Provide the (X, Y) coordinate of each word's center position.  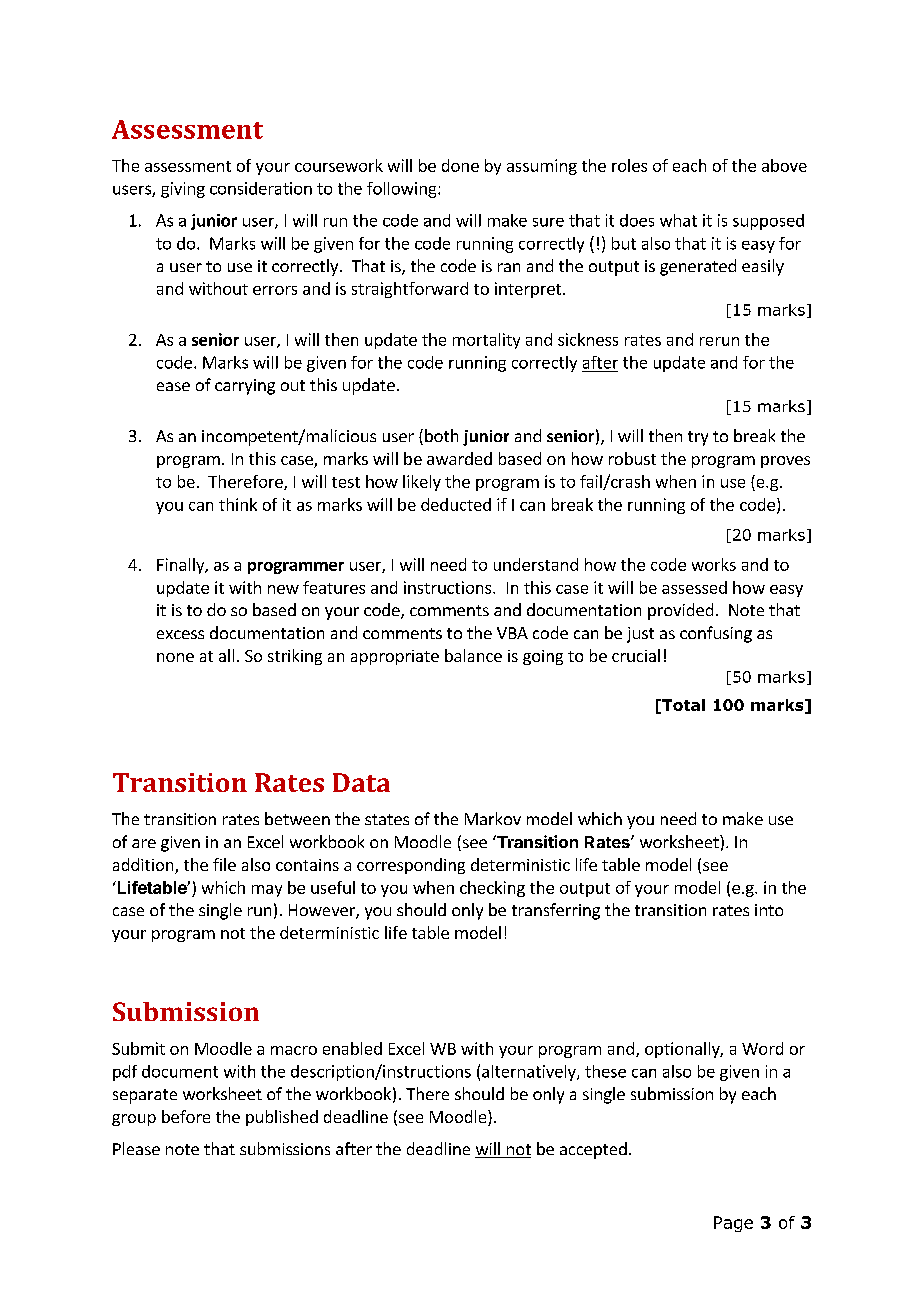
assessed (694, 587)
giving (183, 190)
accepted (593, 1150)
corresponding (411, 866)
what (678, 220)
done (460, 165)
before (186, 1116)
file (224, 864)
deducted (456, 504)
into (769, 910)
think (238, 504)
